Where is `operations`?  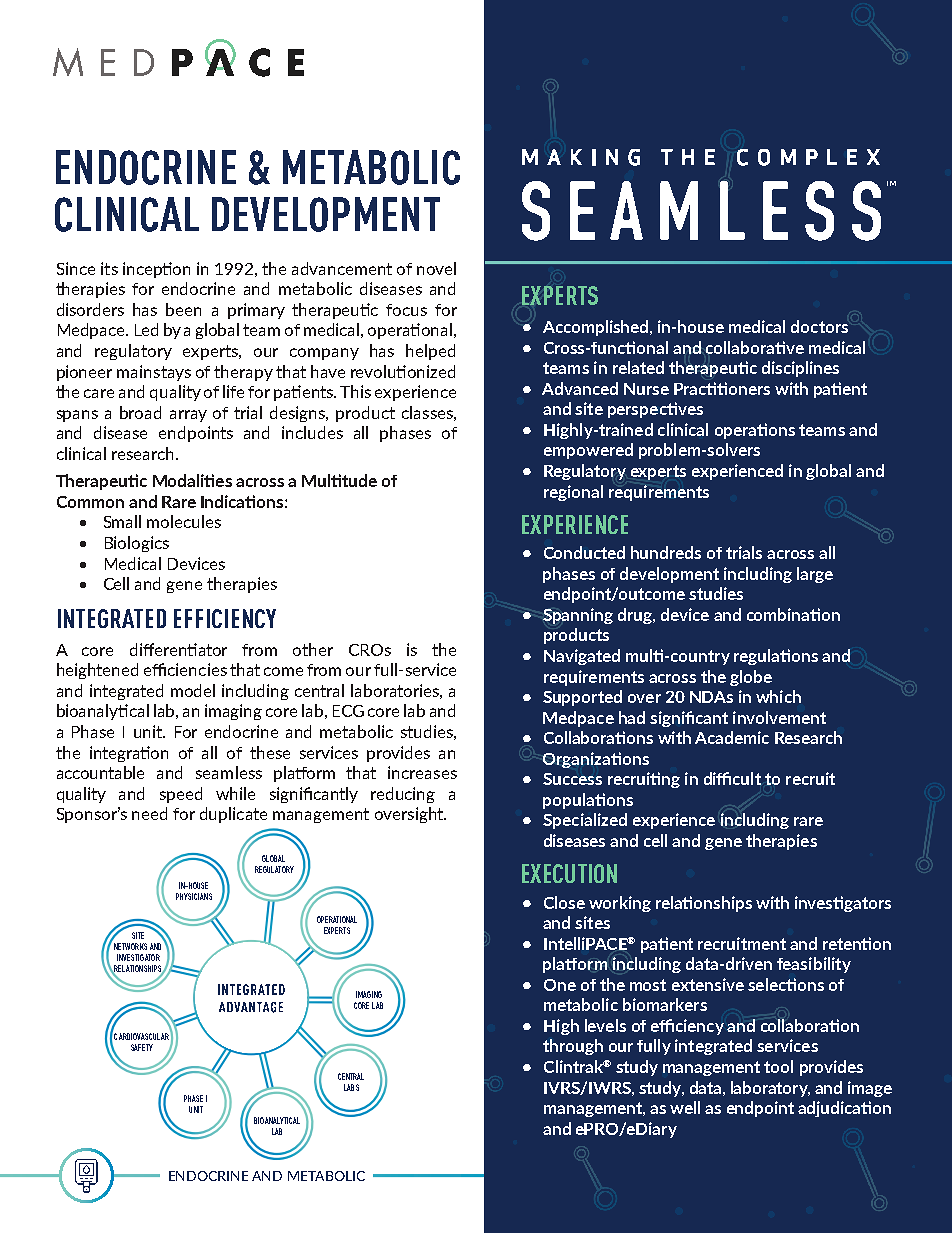
operations is located at coordinates (755, 431).
